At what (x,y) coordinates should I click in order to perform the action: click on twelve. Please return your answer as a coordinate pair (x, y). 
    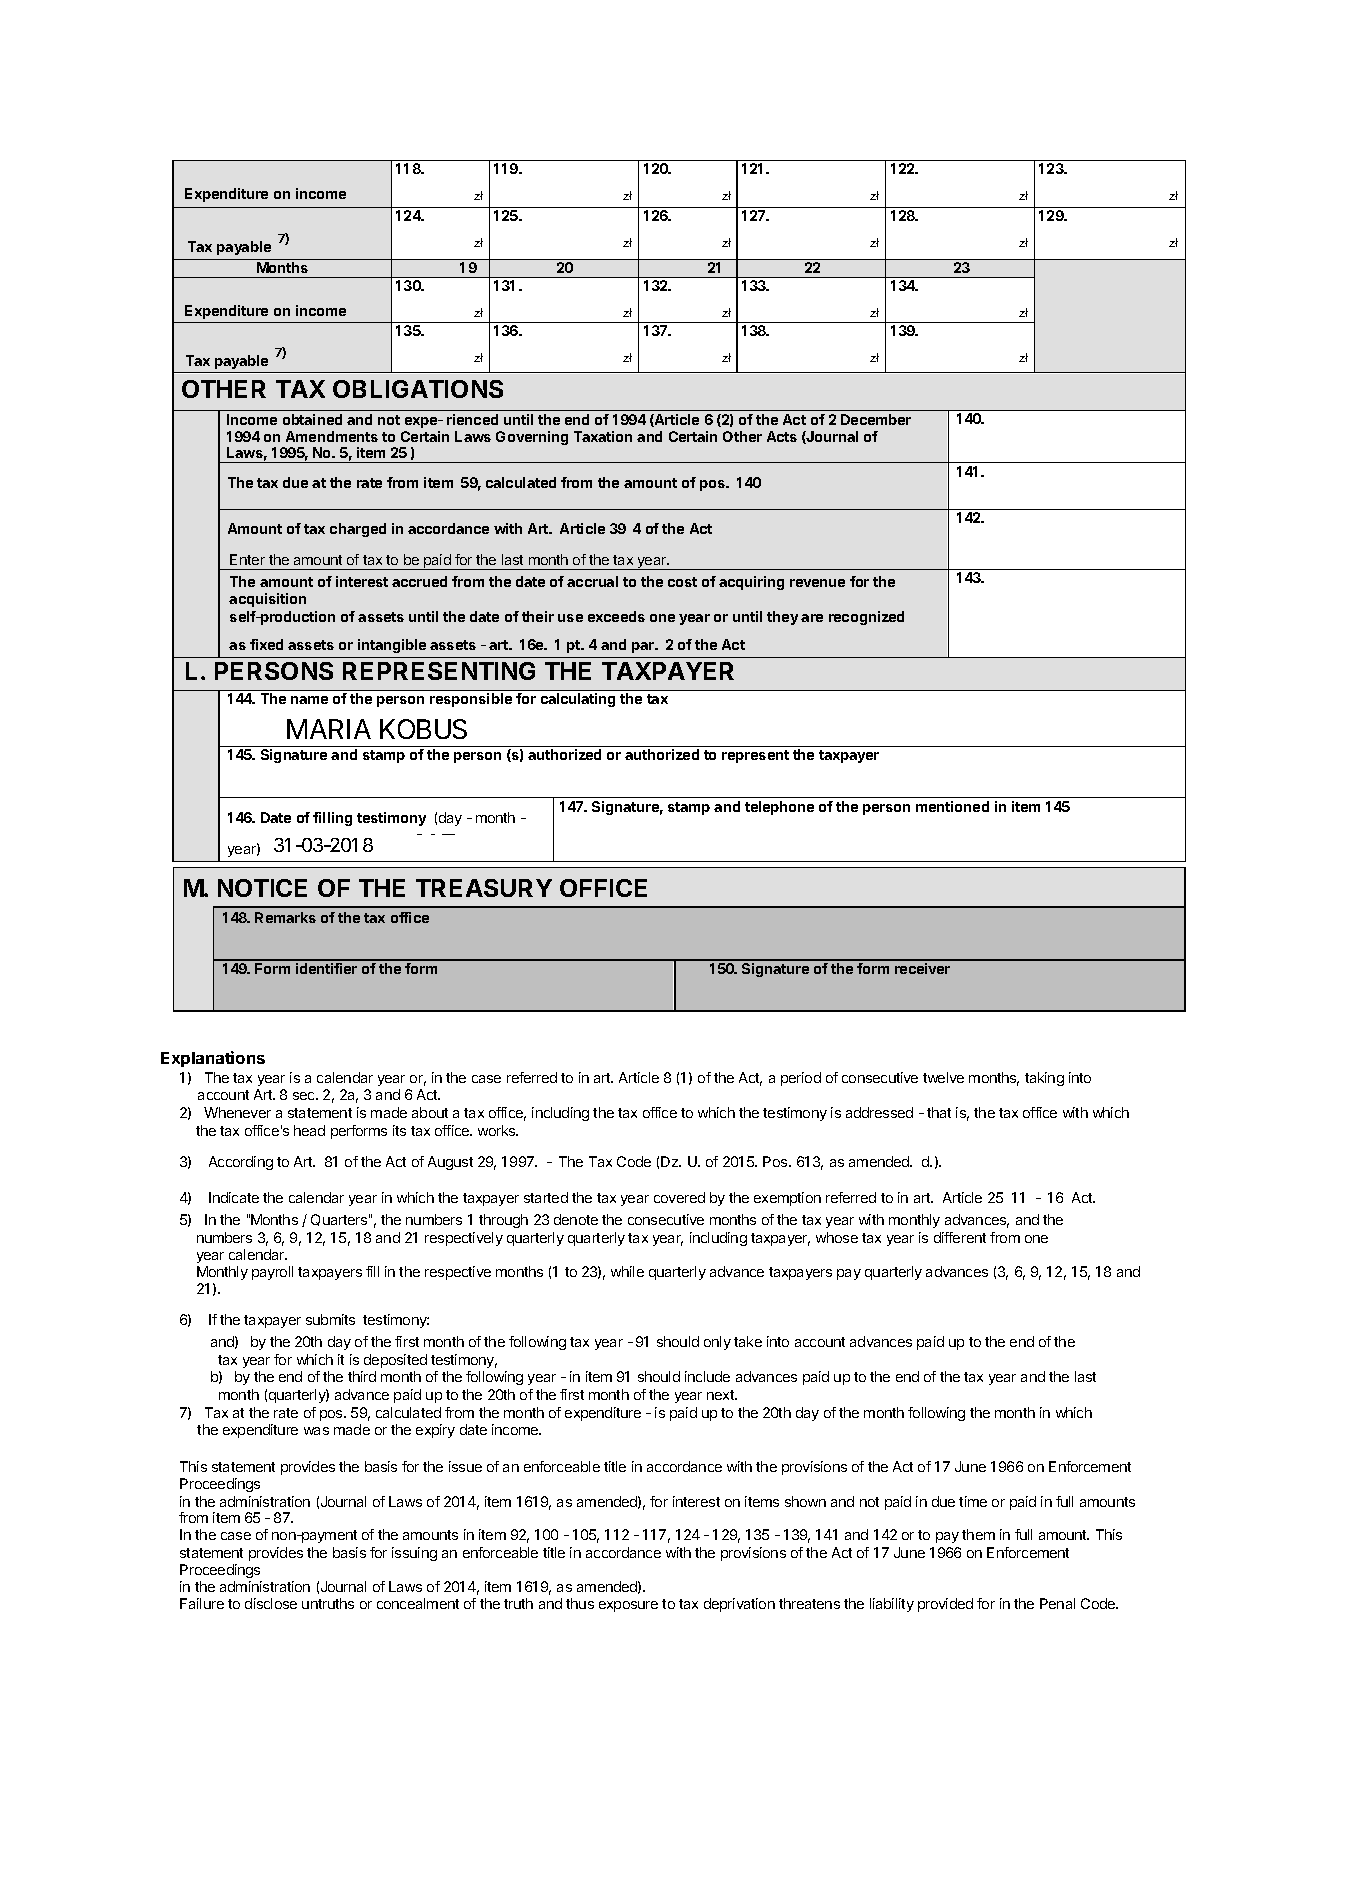
    Looking at the image, I should click on (943, 1077).
